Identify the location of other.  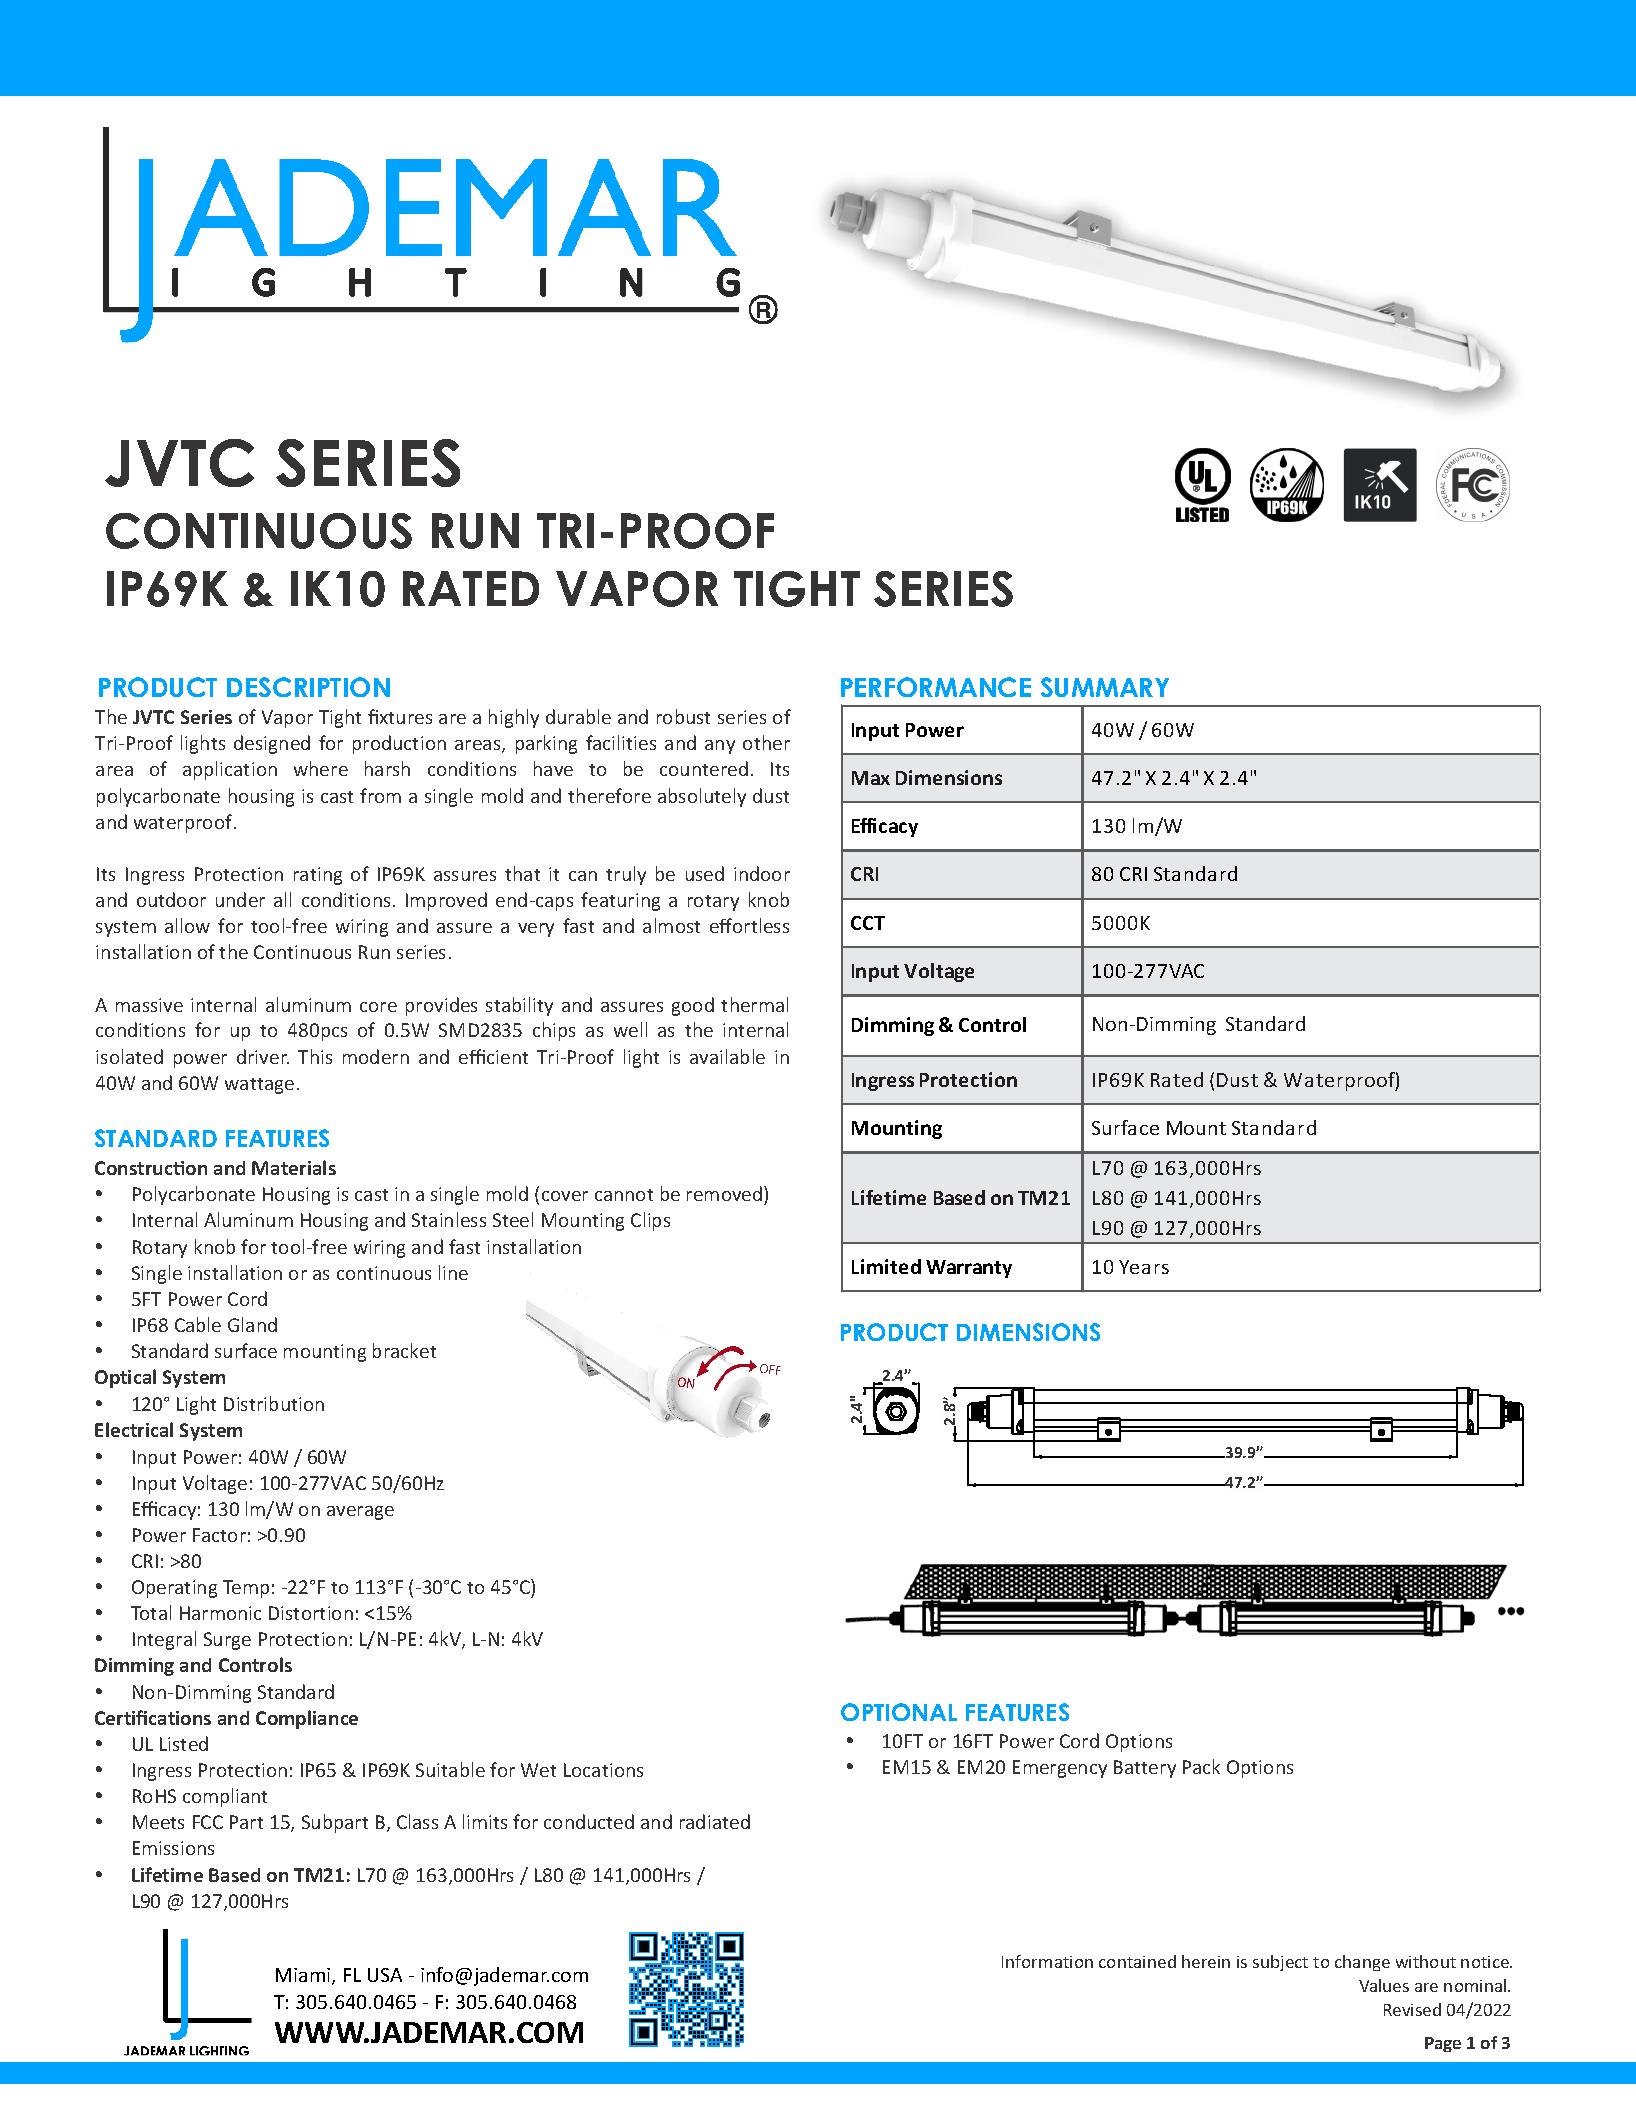
(766, 742).
